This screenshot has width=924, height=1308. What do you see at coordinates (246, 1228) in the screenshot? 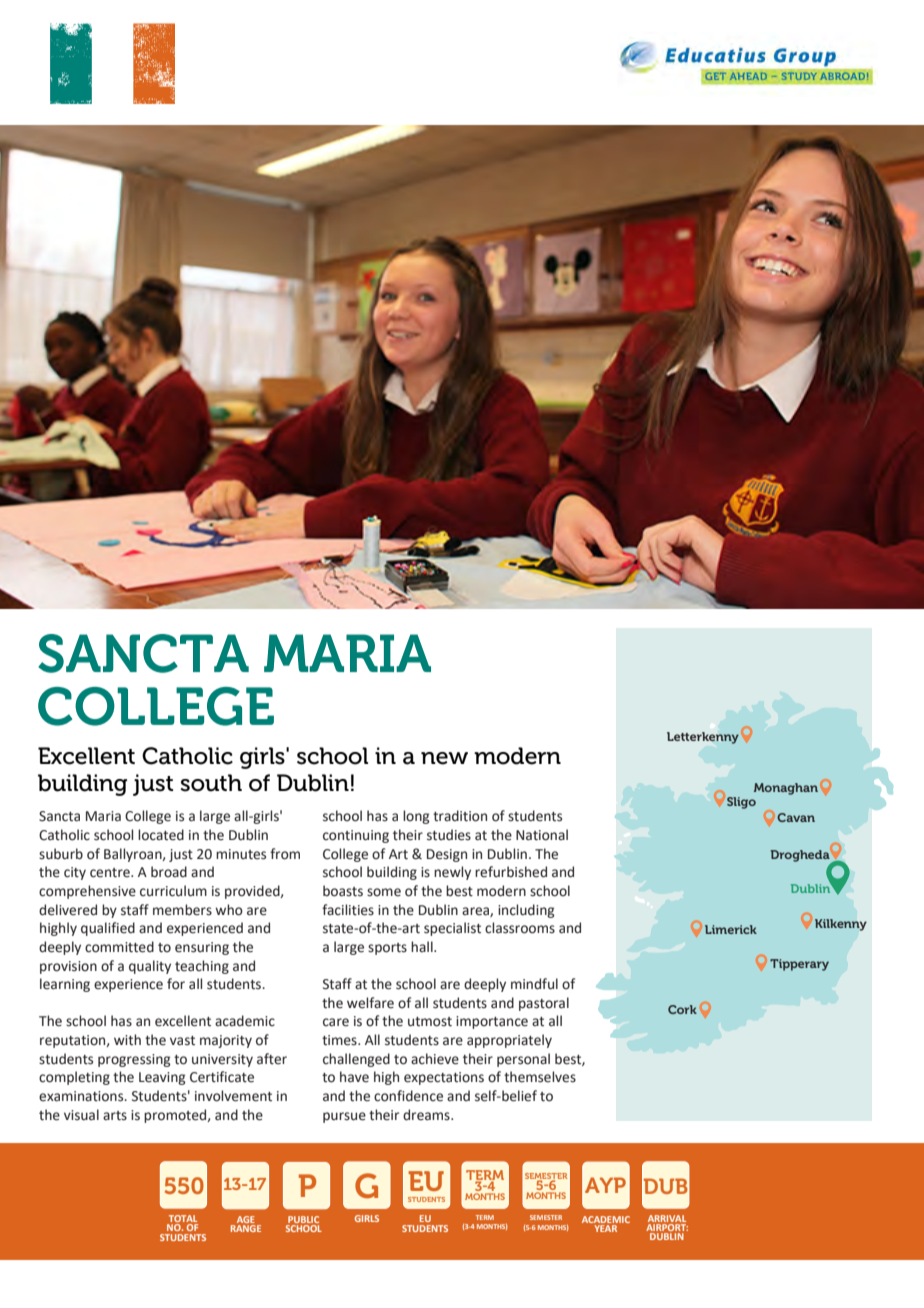
I see `RANGE` at bounding box center [246, 1228].
